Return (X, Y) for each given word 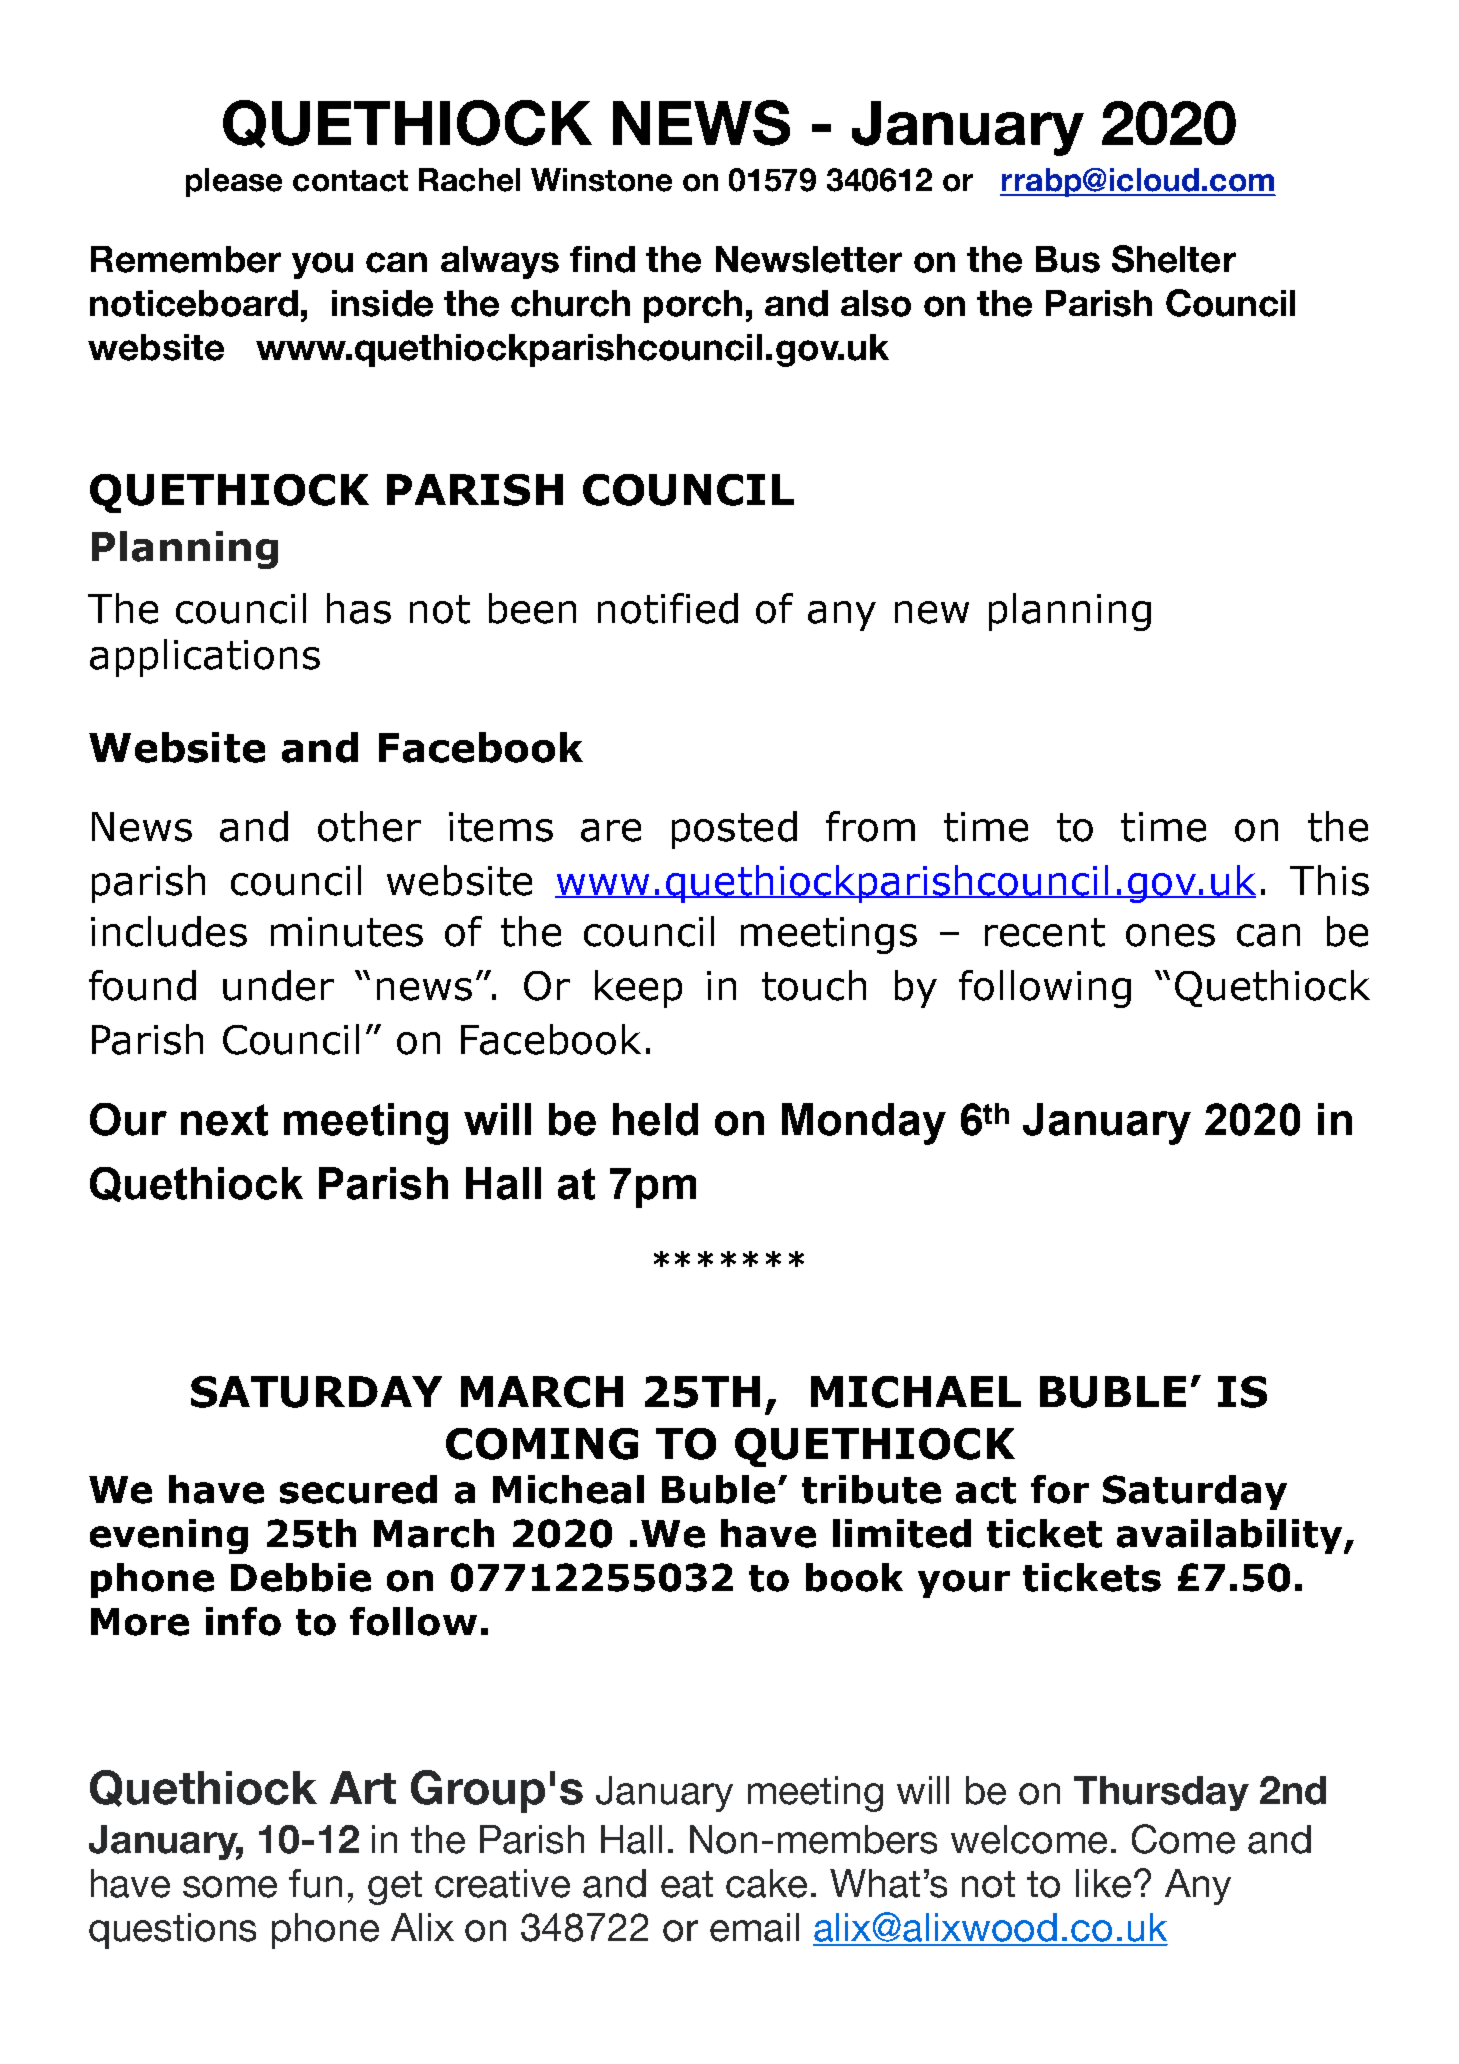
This (1329, 880)
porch (693, 306)
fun (315, 1883)
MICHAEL (916, 1392)
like (1103, 1883)
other (369, 826)
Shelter (1174, 259)
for (1060, 1489)
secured (358, 1489)
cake (766, 1883)
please (234, 182)
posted (734, 830)
